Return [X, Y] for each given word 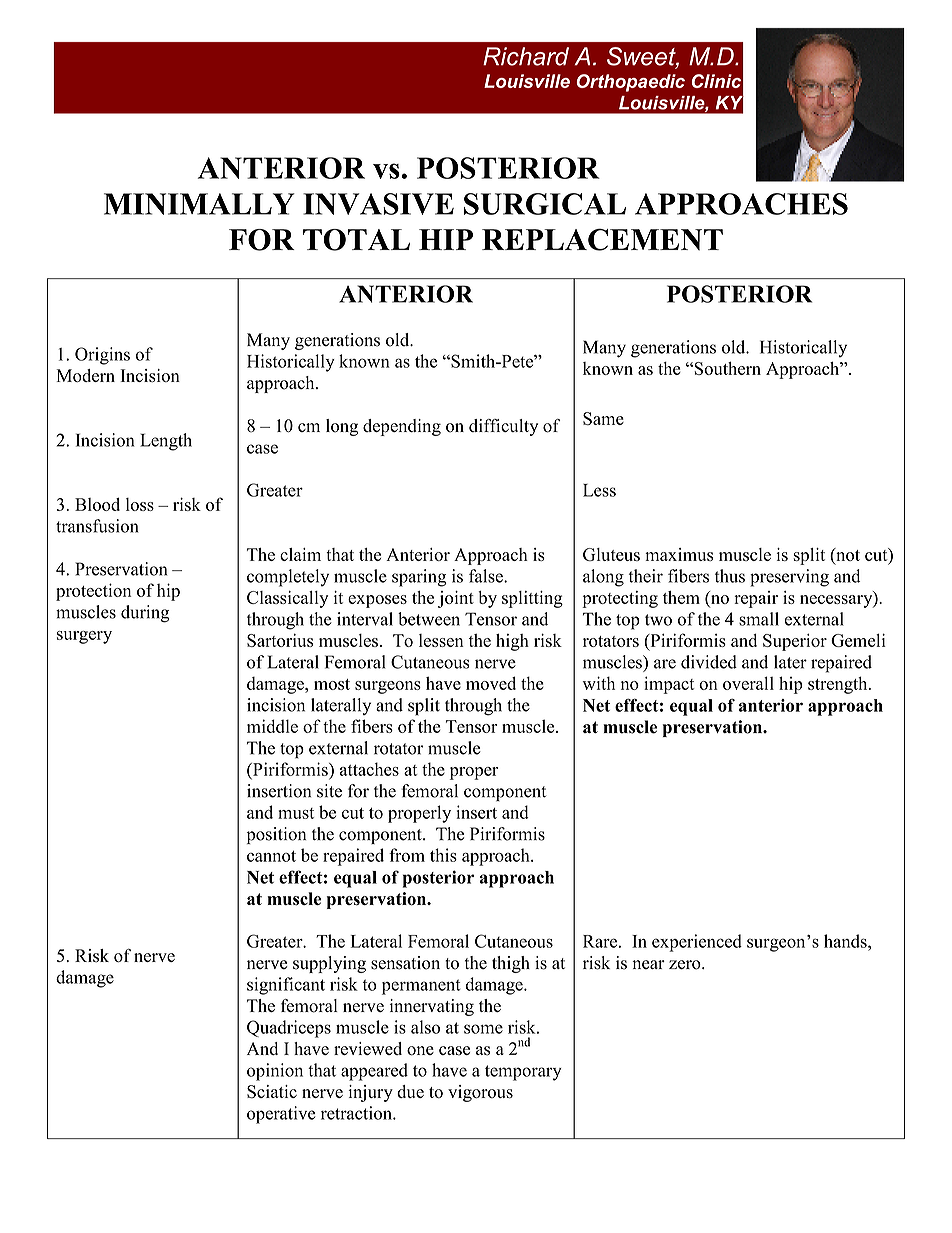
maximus [679, 554]
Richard [526, 56]
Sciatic [272, 1092]
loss [140, 504]
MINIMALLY [199, 204]
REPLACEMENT [602, 239]
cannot [271, 856]
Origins [102, 356]
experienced [697, 943]
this [443, 855]
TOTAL [356, 240]
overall [748, 683]
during [145, 614]
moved [491, 683]
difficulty [503, 427]
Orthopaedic [630, 83]
